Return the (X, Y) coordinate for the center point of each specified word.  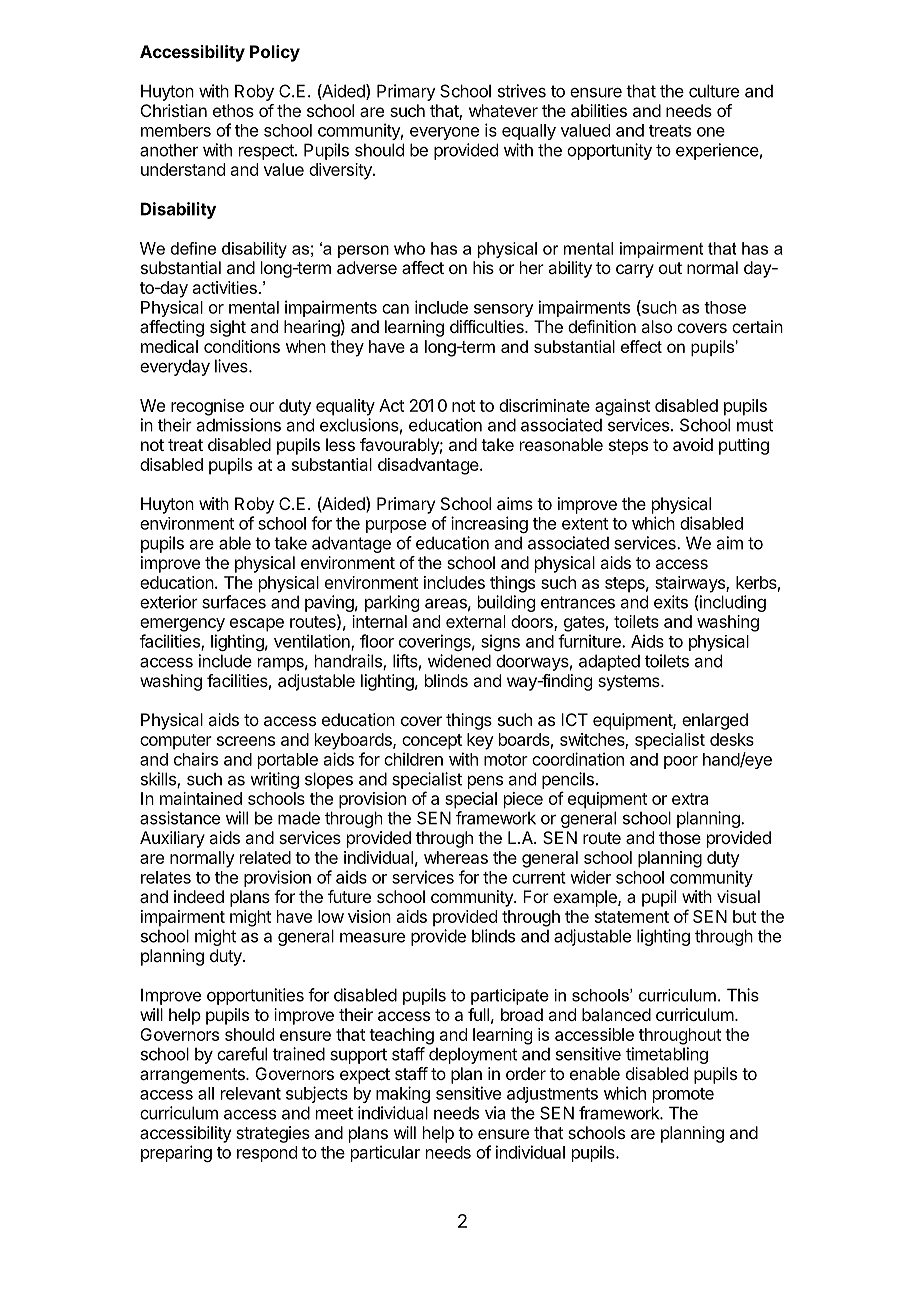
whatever (503, 110)
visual (738, 896)
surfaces (234, 602)
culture (714, 91)
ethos (233, 110)
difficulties (488, 326)
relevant (251, 1093)
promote (683, 1095)
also (656, 326)
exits (671, 602)
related (265, 857)
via (495, 1113)
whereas (456, 857)
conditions (242, 346)
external (475, 621)
